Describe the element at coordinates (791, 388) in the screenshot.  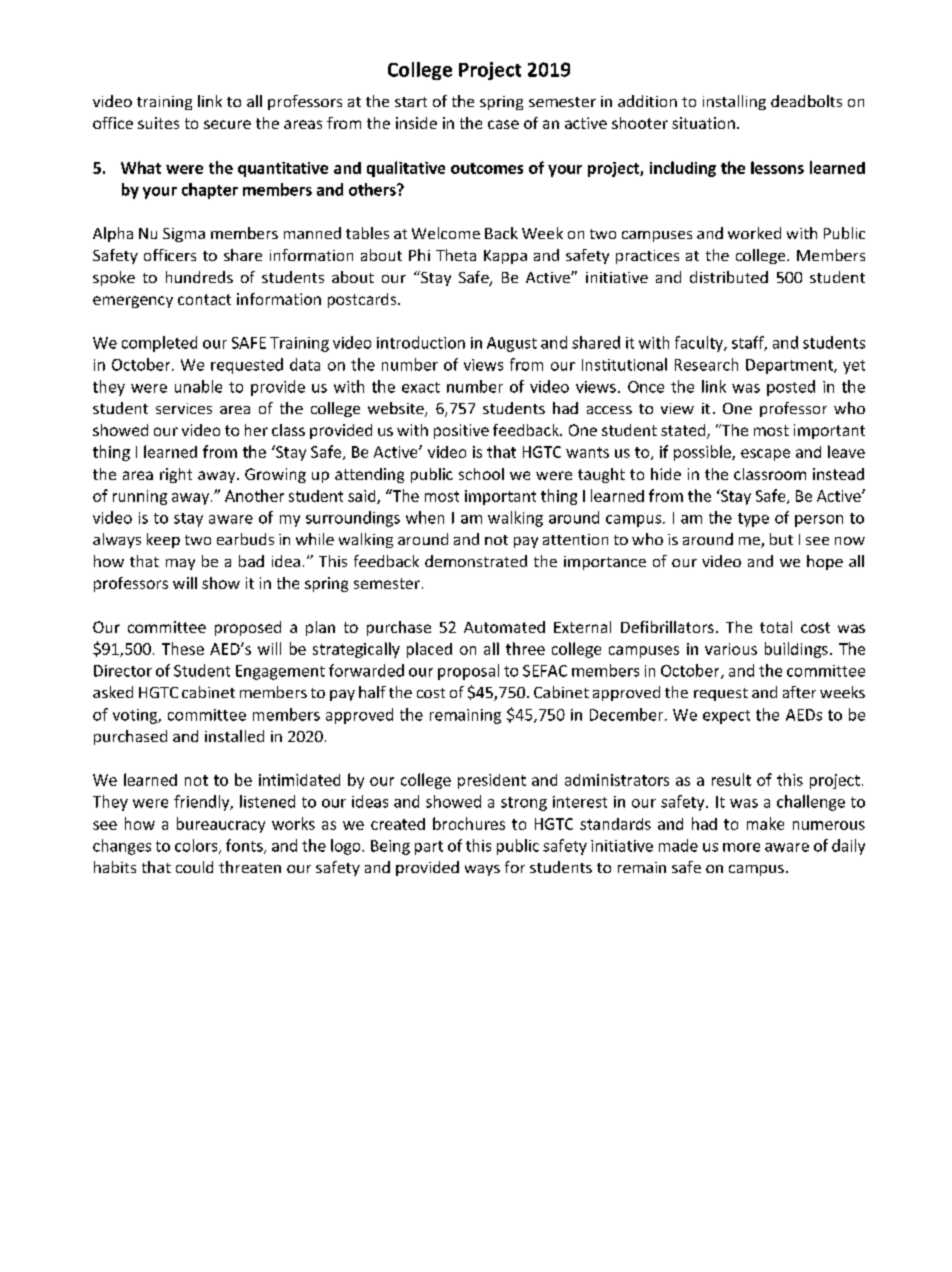
I see `posted` at that location.
